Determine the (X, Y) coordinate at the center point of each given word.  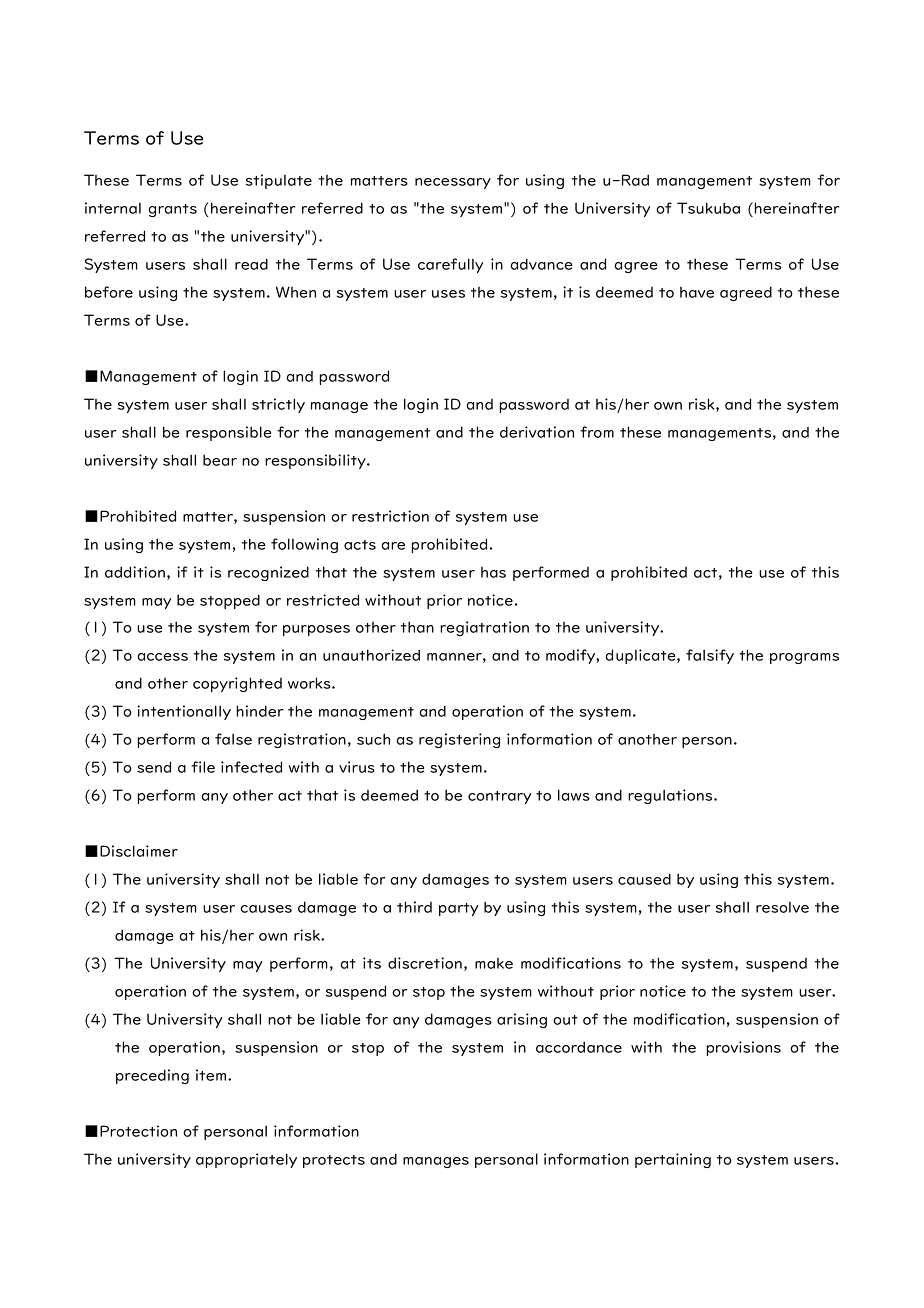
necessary (453, 183)
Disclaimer (139, 851)
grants (172, 210)
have (697, 292)
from (597, 432)
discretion (425, 963)
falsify (710, 656)
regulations (671, 796)
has (493, 572)
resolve (782, 907)
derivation (537, 432)
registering (459, 740)
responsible (228, 433)
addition (135, 572)
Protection (138, 1131)
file (203, 767)
